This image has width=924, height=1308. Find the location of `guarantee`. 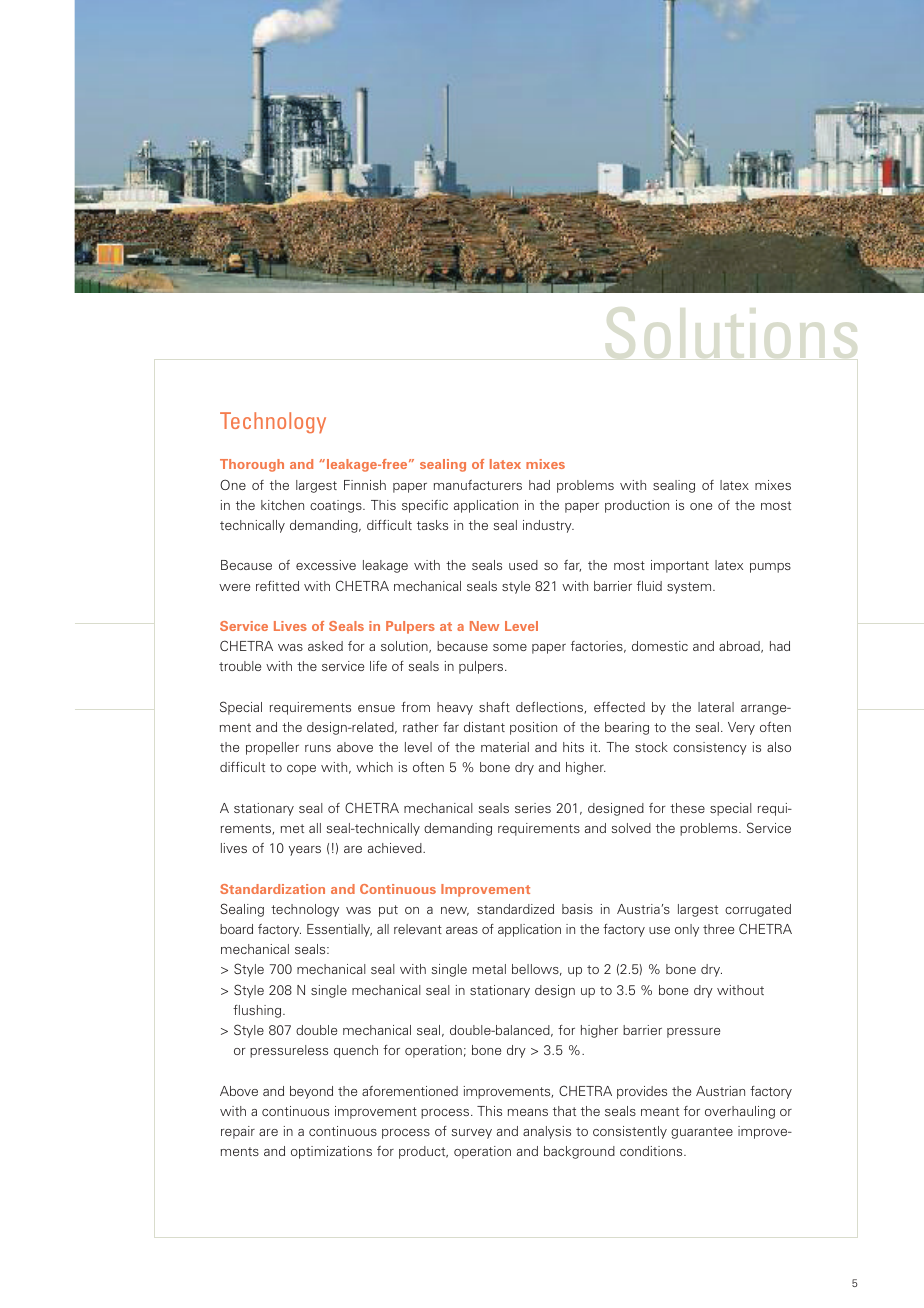

guarantee is located at coordinates (702, 1133).
